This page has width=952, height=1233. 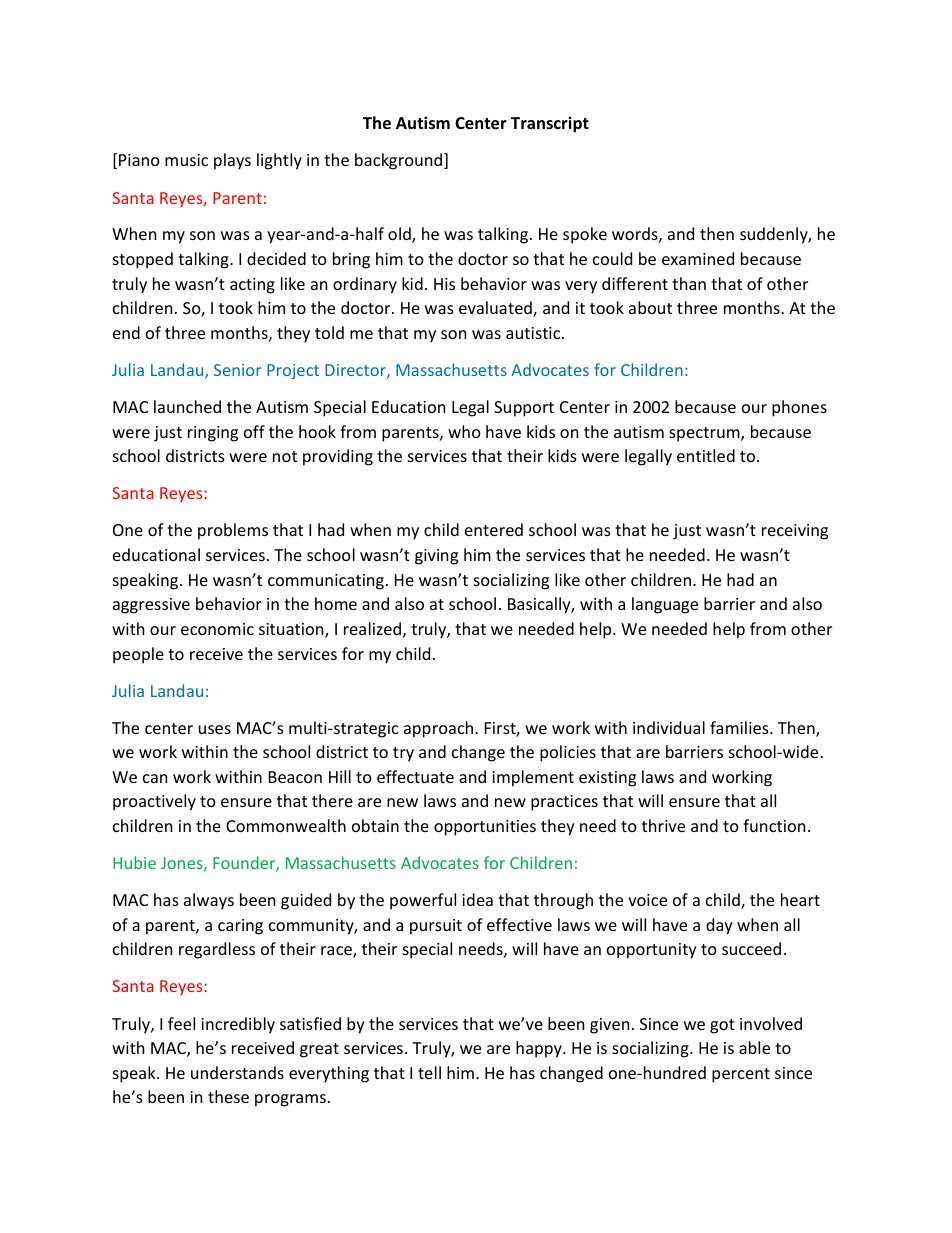 What do you see at coordinates (213, 434) in the page?
I see `ringing` at bounding box center [213, 434].
